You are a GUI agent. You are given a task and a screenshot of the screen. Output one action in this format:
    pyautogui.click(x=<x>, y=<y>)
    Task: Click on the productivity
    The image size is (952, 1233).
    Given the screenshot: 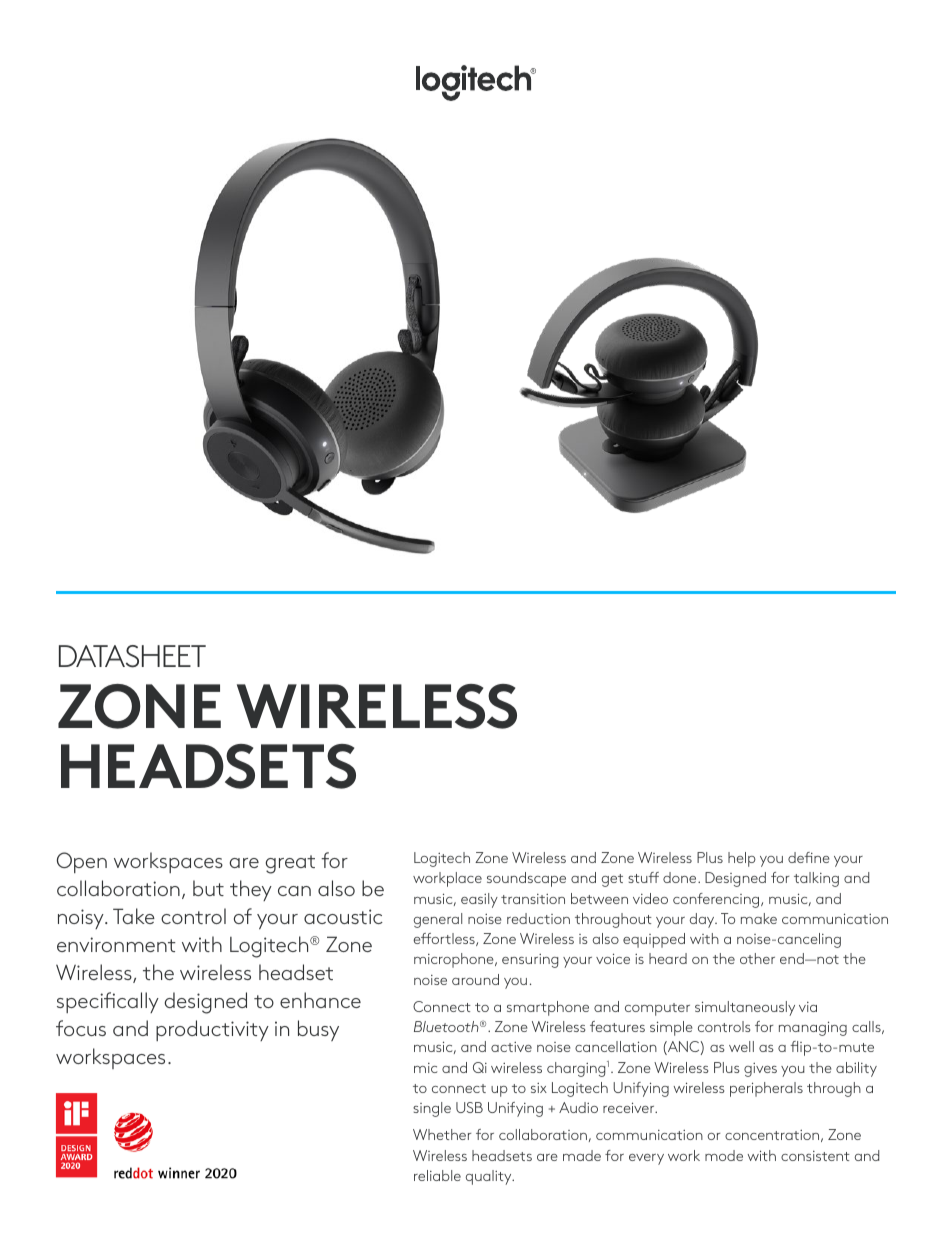 What is the action you would take?
    pyautogui.click(x=212, y=1030)
